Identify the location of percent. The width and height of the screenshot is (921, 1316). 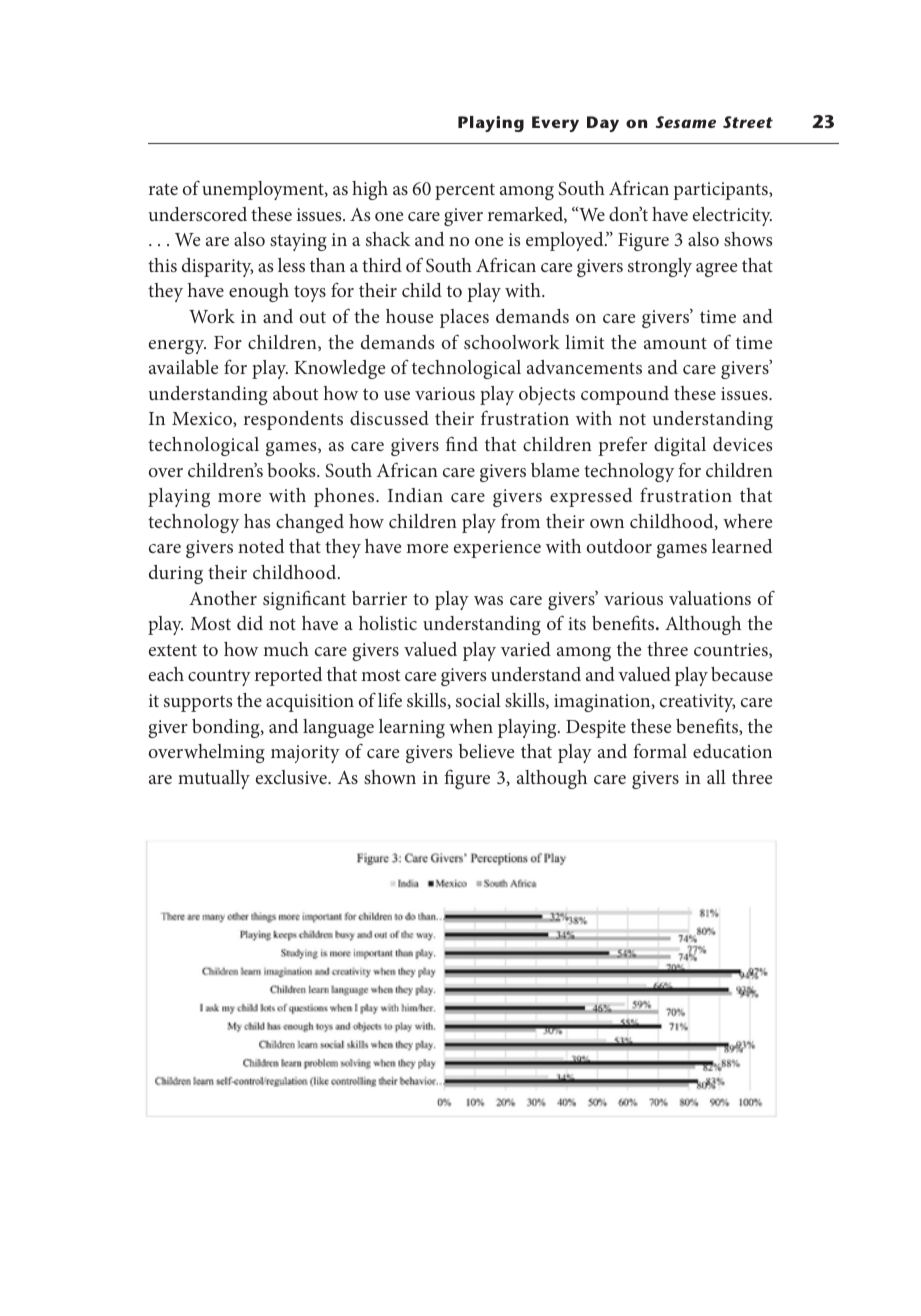
(465, 192).
